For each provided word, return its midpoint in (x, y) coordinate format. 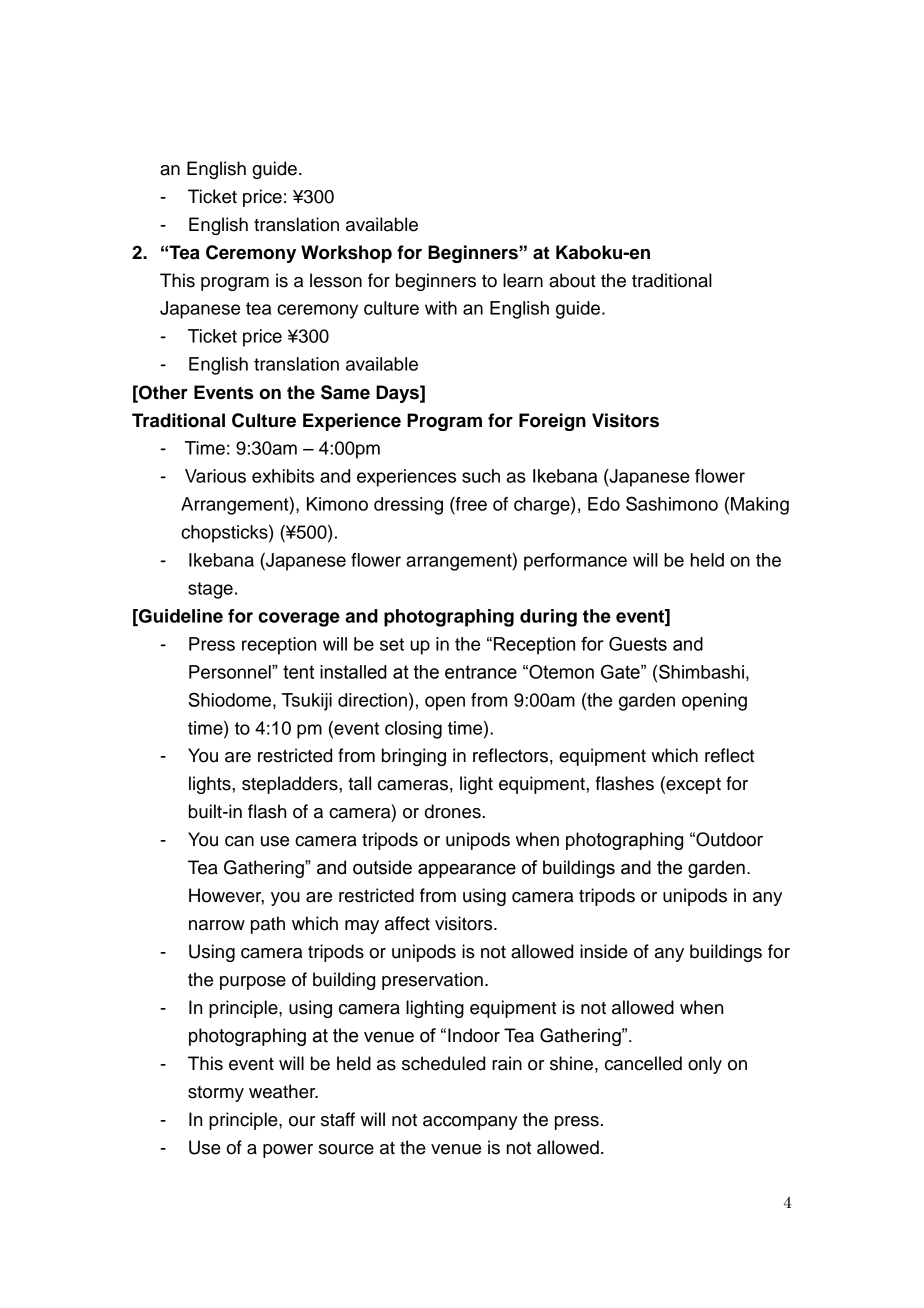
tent (298, 672)
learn (523, 280)
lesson (336, 280)
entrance (481, 672)
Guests (638, 644)
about (572, 280)
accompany (470, 1123)
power (288, 1151)
